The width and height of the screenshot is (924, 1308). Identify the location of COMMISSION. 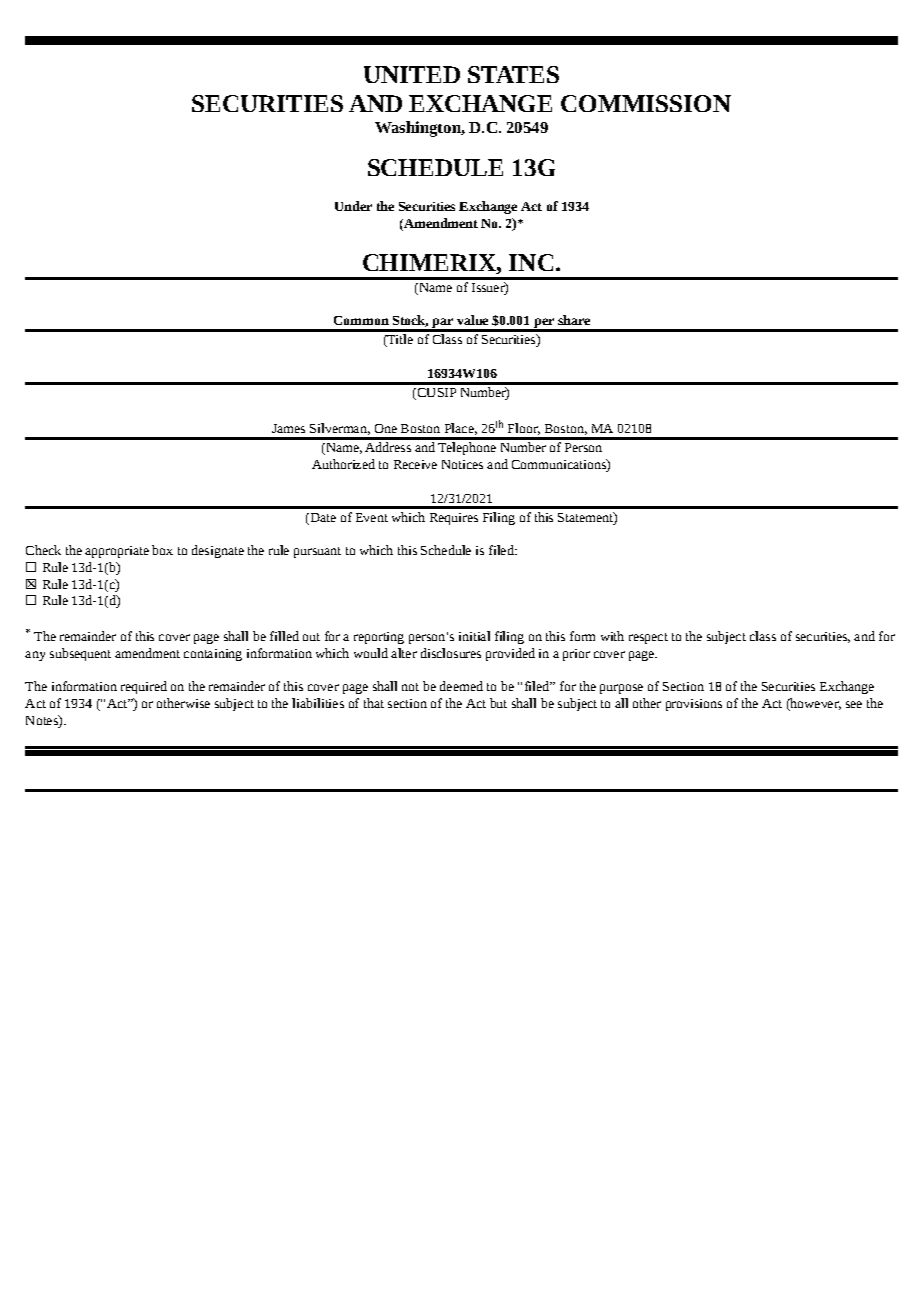
(646, 103).
